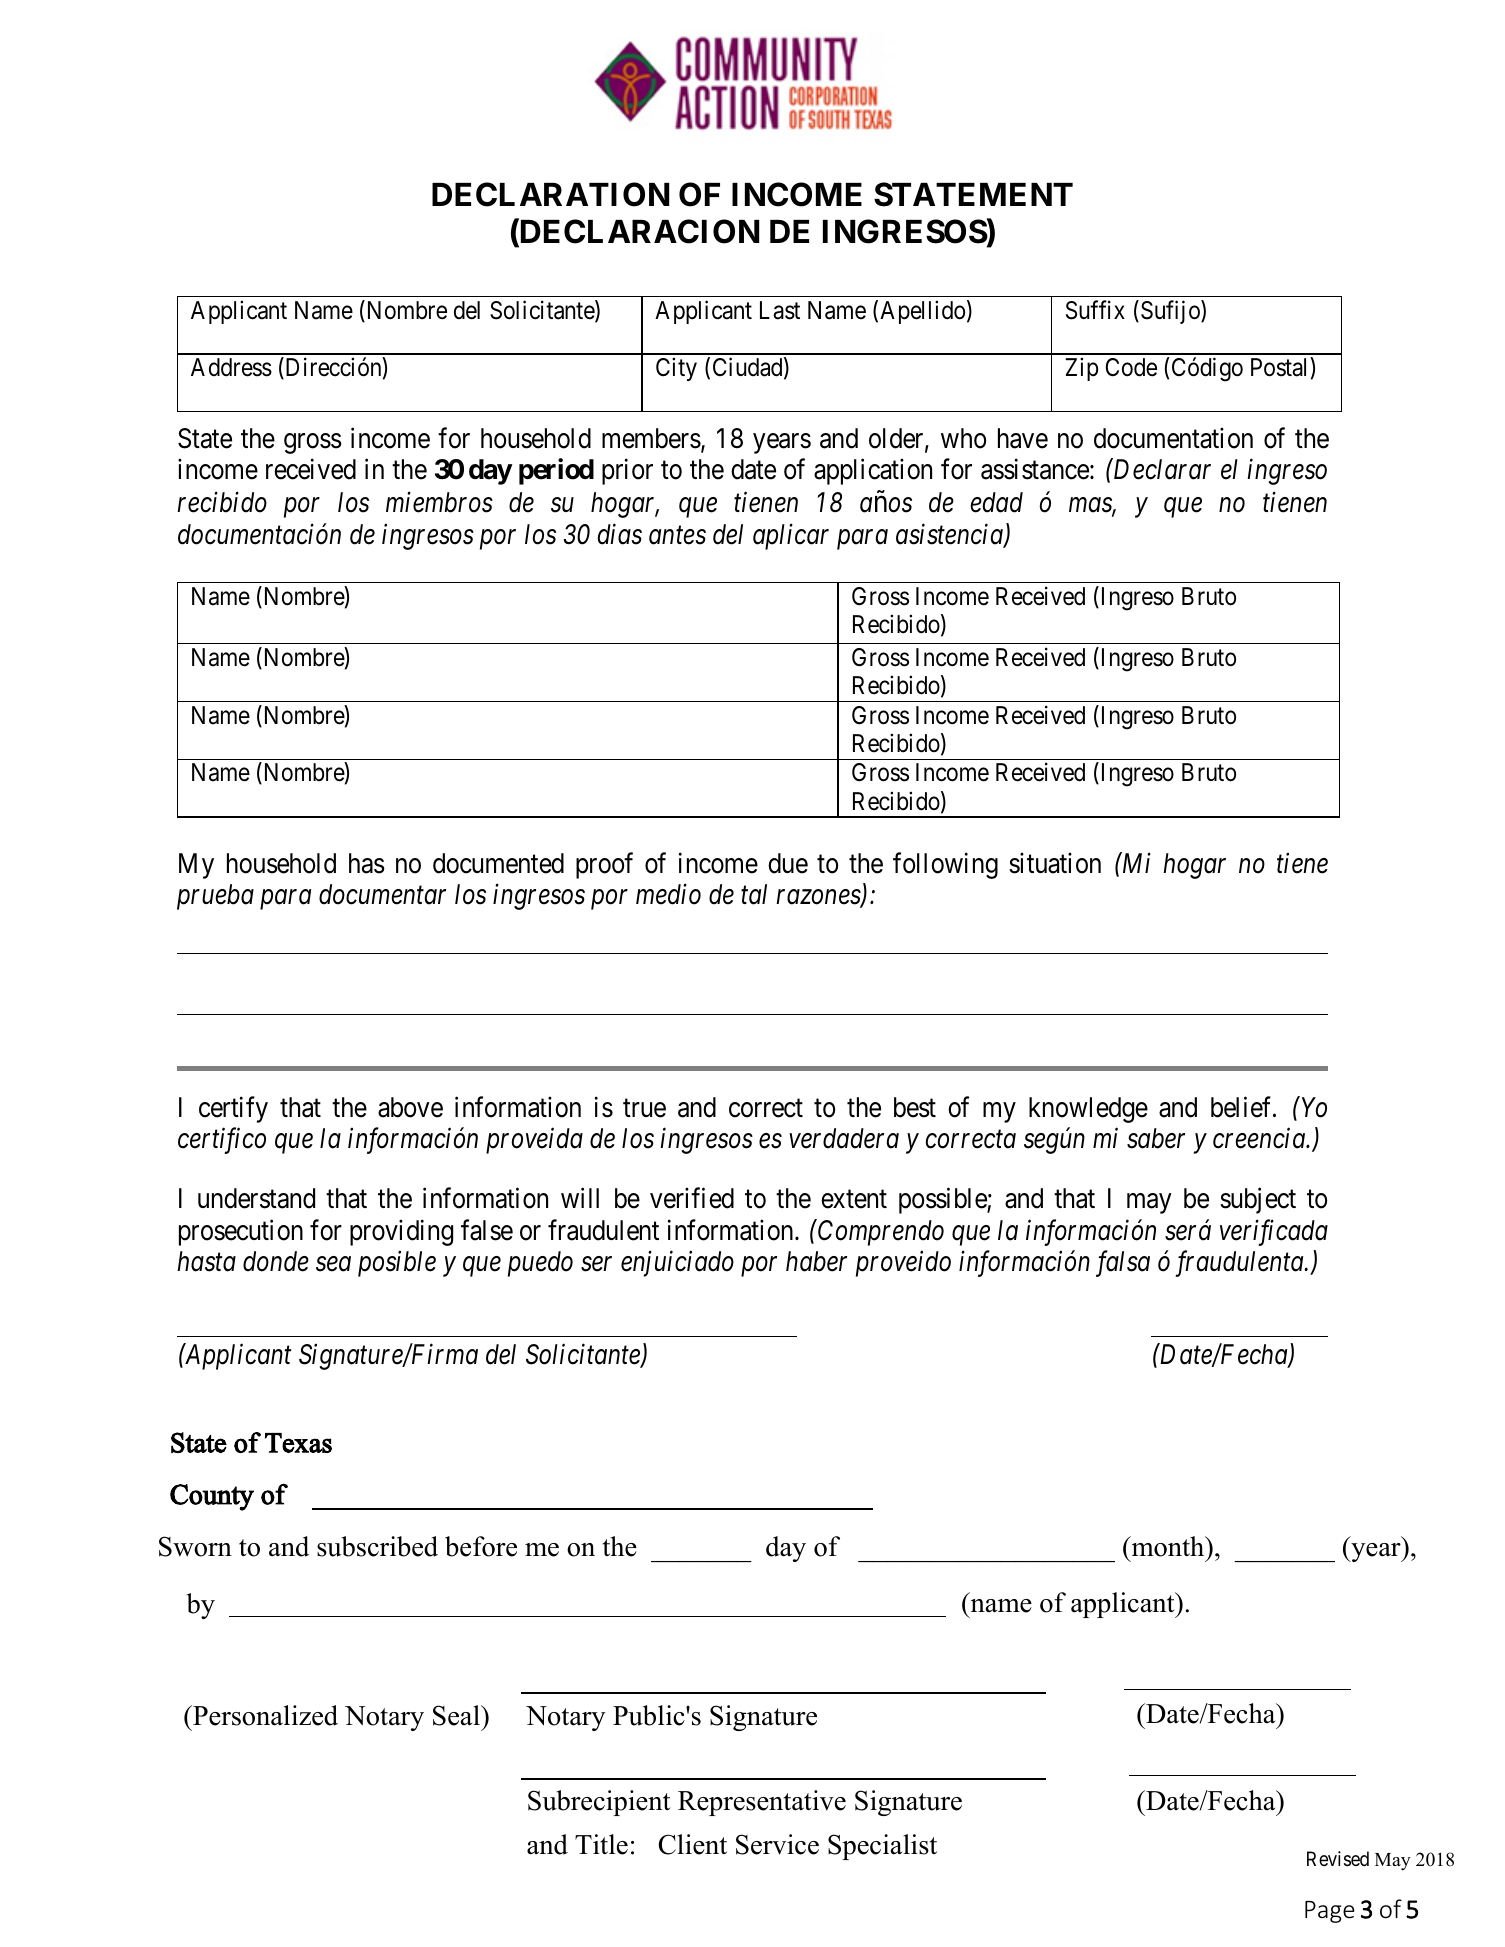  I want to click on due, so click(788, 863).
